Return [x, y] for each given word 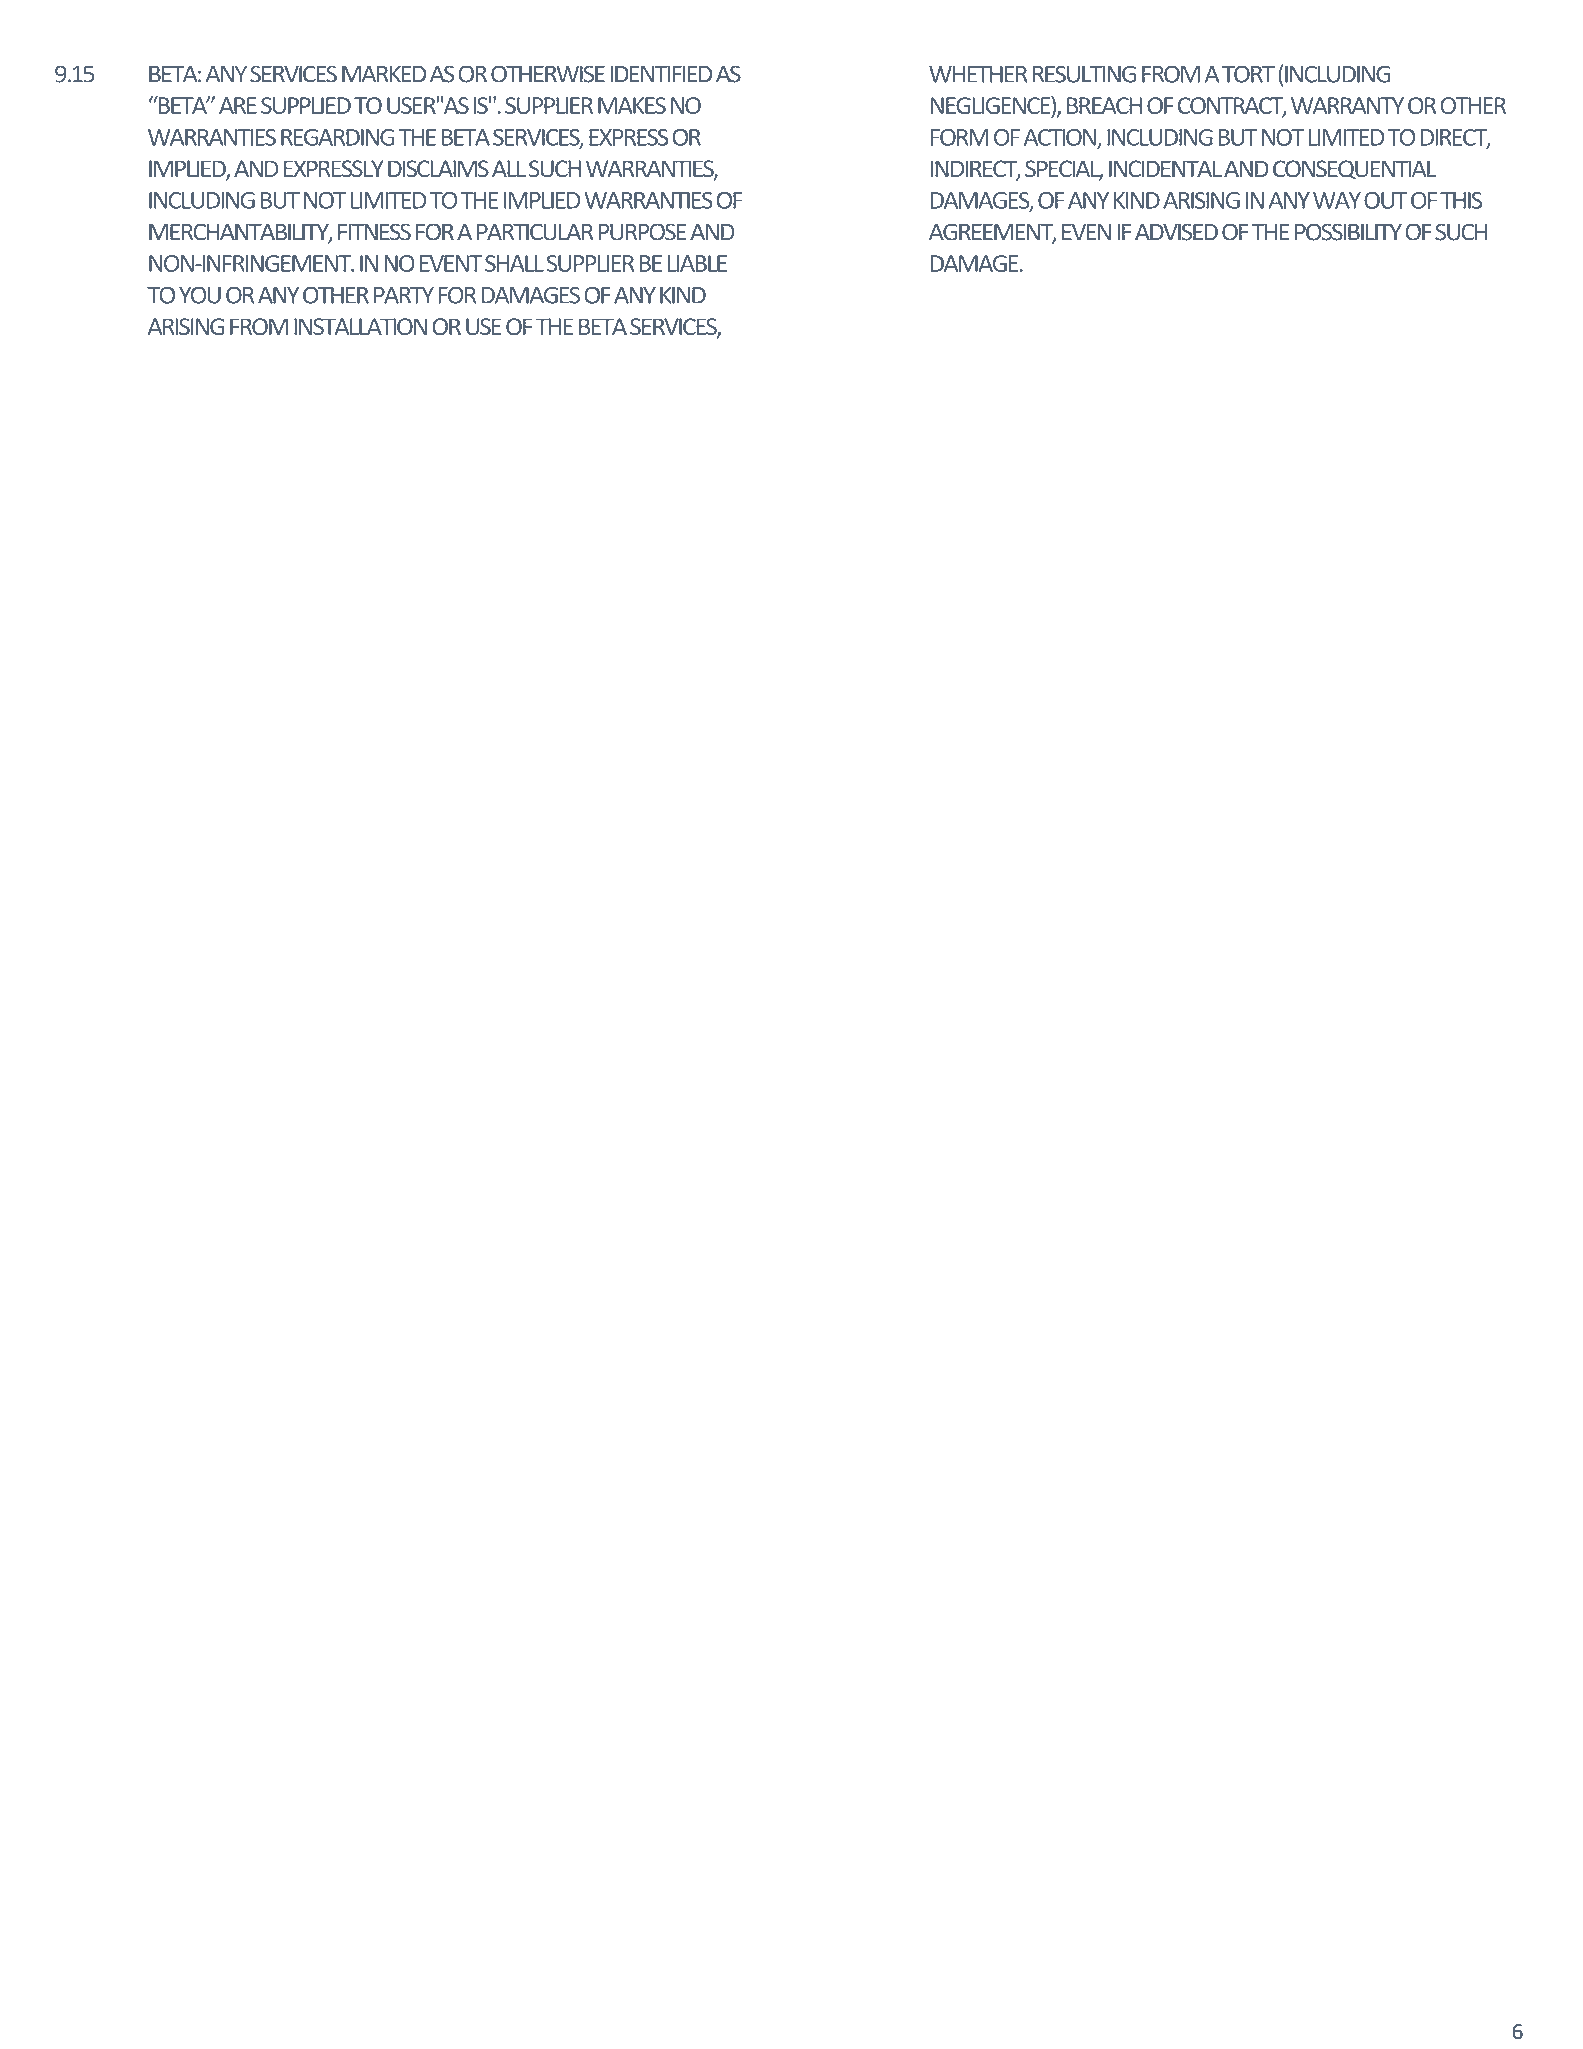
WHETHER [978, 74]
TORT [1248, 74]
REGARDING [338, 137]
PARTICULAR [535, 232]
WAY [1337, 200]
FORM [959, 137]
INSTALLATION [360, 326]
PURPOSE [642, 232]
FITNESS [374, 232]
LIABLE [697, 263]
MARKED [384, 74]
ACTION [1061, 138]
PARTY [404, 295]
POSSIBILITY [1348, 232]
